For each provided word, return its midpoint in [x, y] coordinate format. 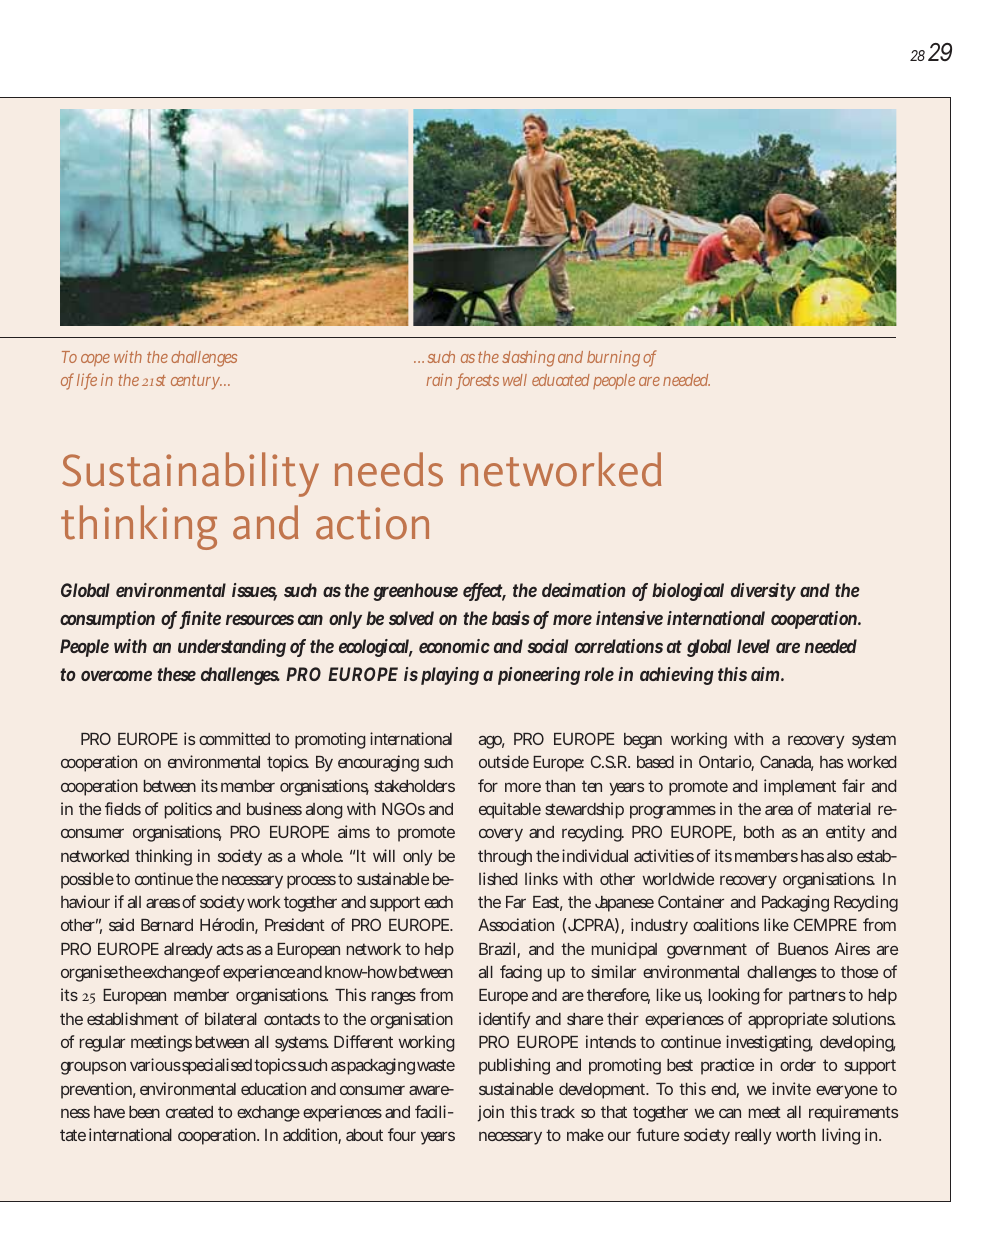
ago [492, 742]
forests [477, 381]
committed [234, 738]
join [491, 1113]
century [196, 382]
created [189, 1112]
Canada [787, 763]
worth [796, 1135]
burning [615, 359]
